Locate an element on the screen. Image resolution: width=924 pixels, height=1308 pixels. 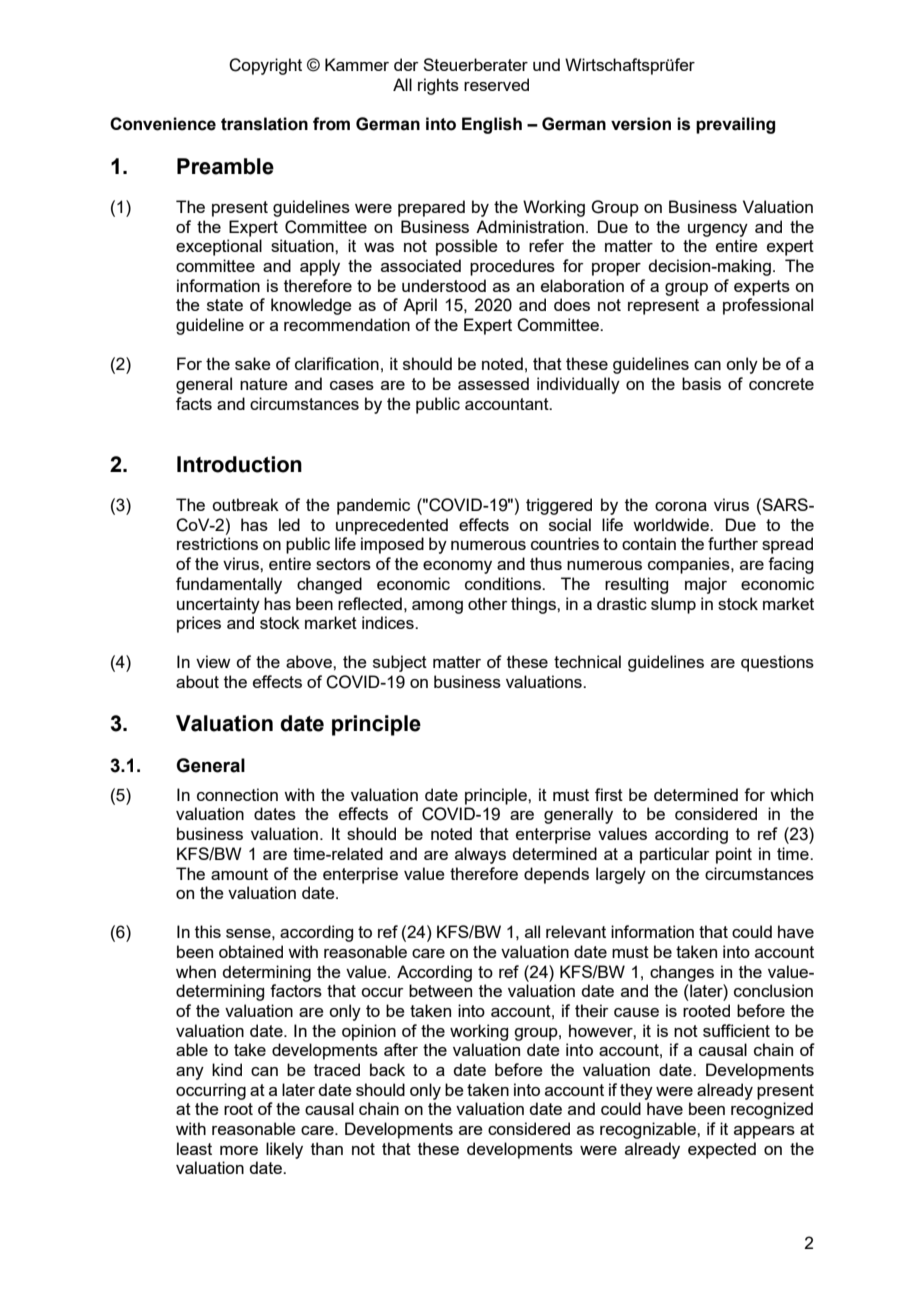
major is located at coordinates (706, 585).
